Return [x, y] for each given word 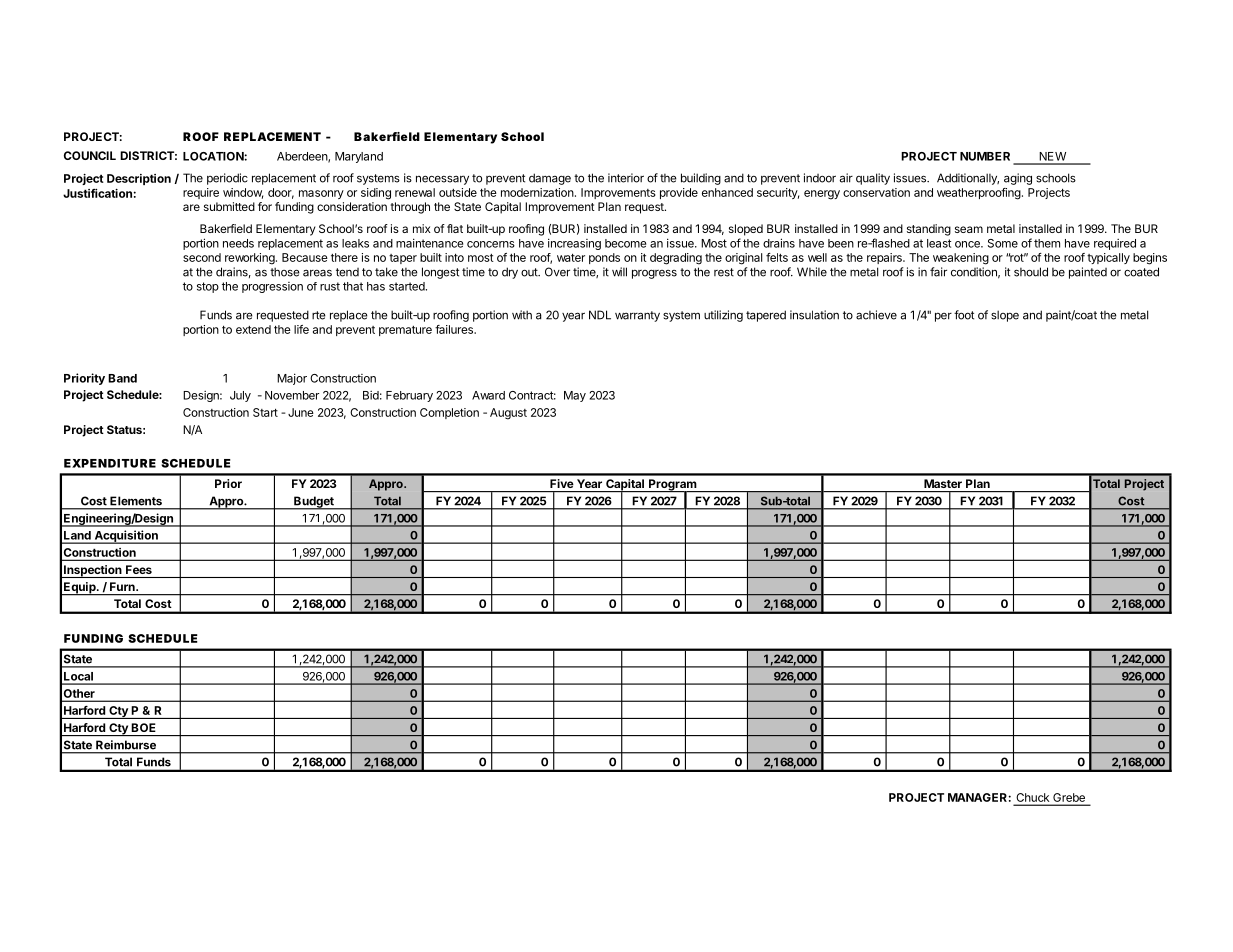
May [575, 396]
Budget [314, 503]
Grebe [1069, 797]
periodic [227, 179]
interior [626, 178]
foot [964, 315]
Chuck [1033, 797]
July [240, 396]
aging [1018, 179]
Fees [139, 569]
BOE [143, 727]
